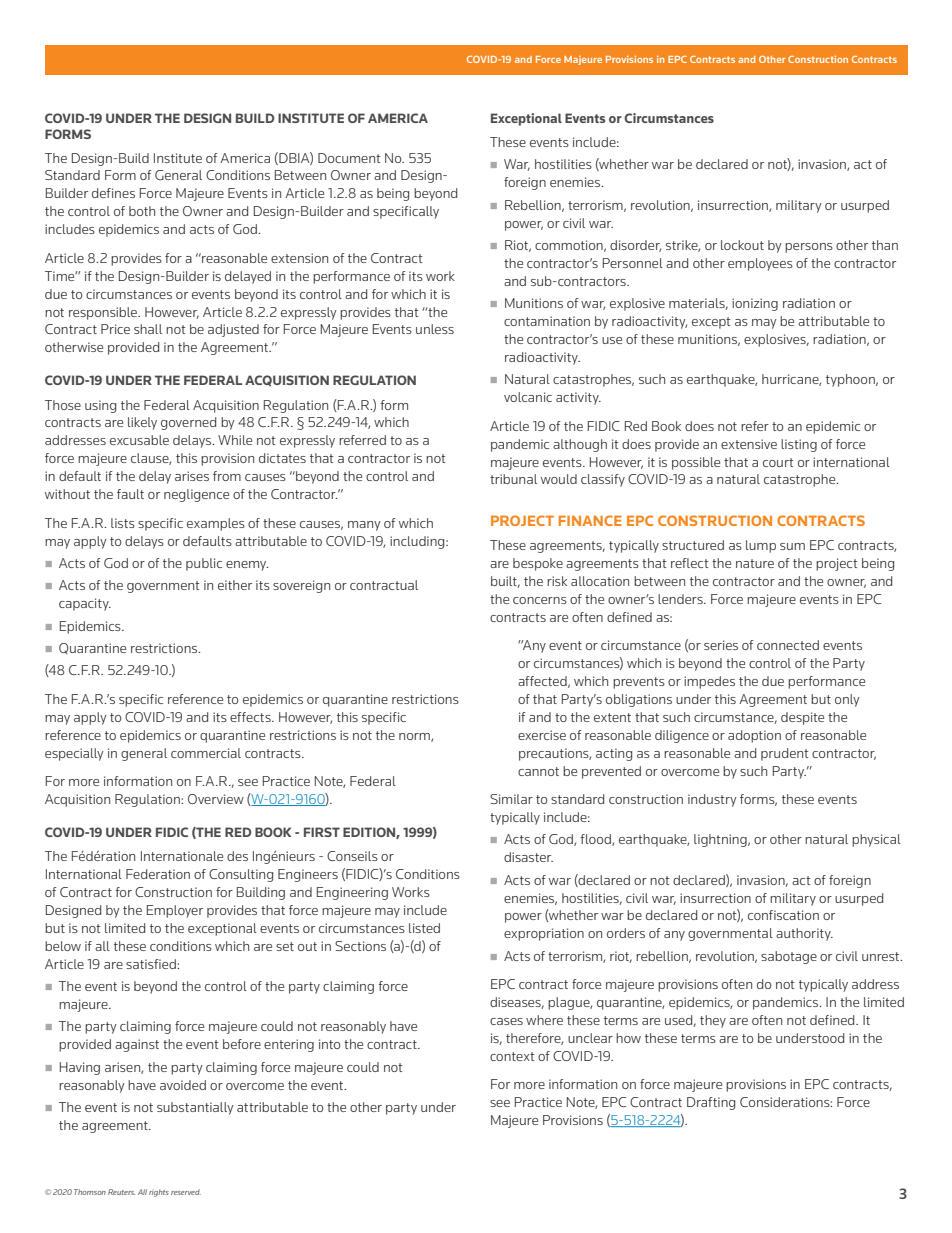 The height and width of the screenshot is (1233, 952). What do you see at coordinates (528, 397) in the screenshot?
I see `volcanic` at bounding box center [528, 397].
